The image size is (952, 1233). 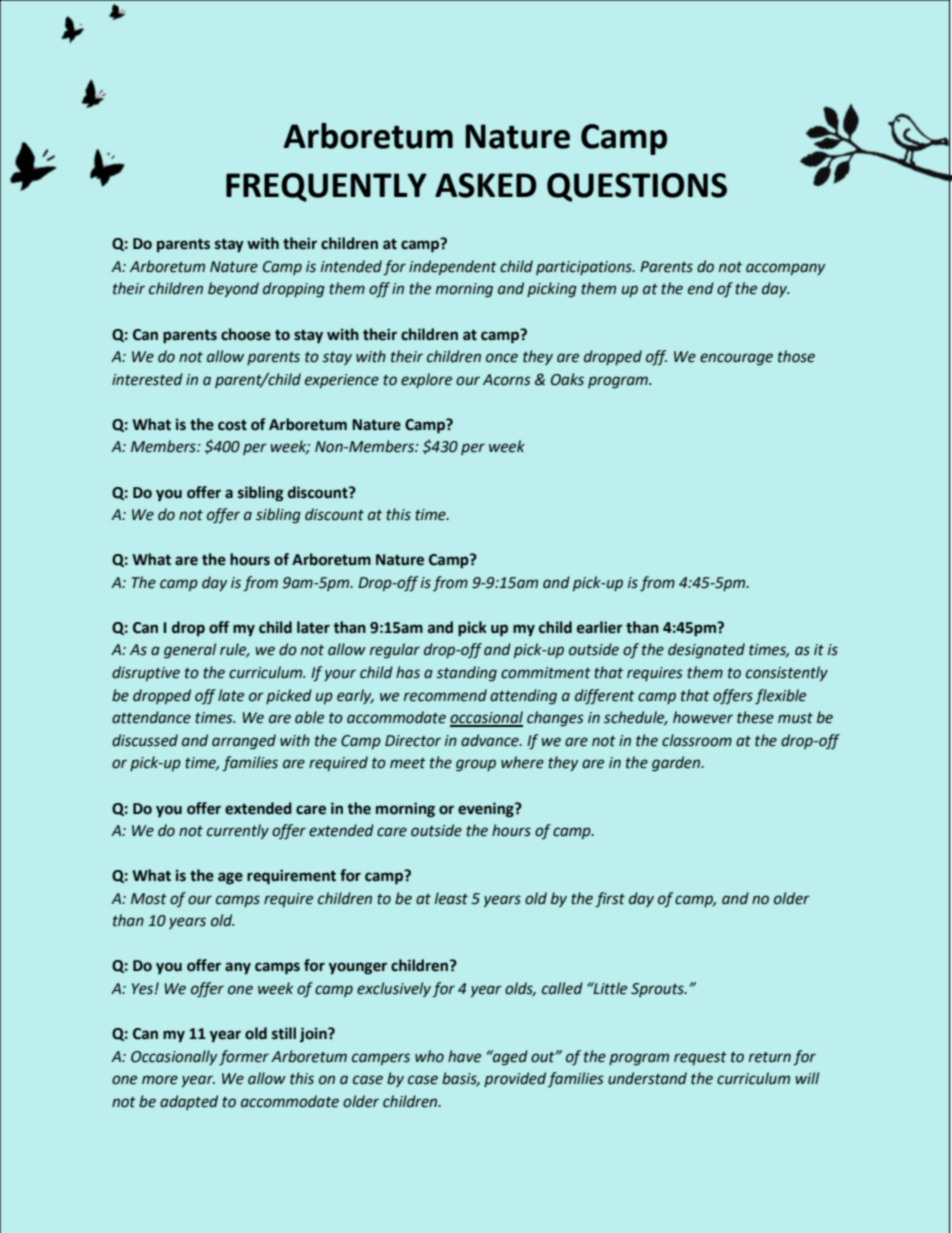 What do you see at coordinates (464, 1056) in the screenshot?
I see `have` at bounding box center [464, 1056].
